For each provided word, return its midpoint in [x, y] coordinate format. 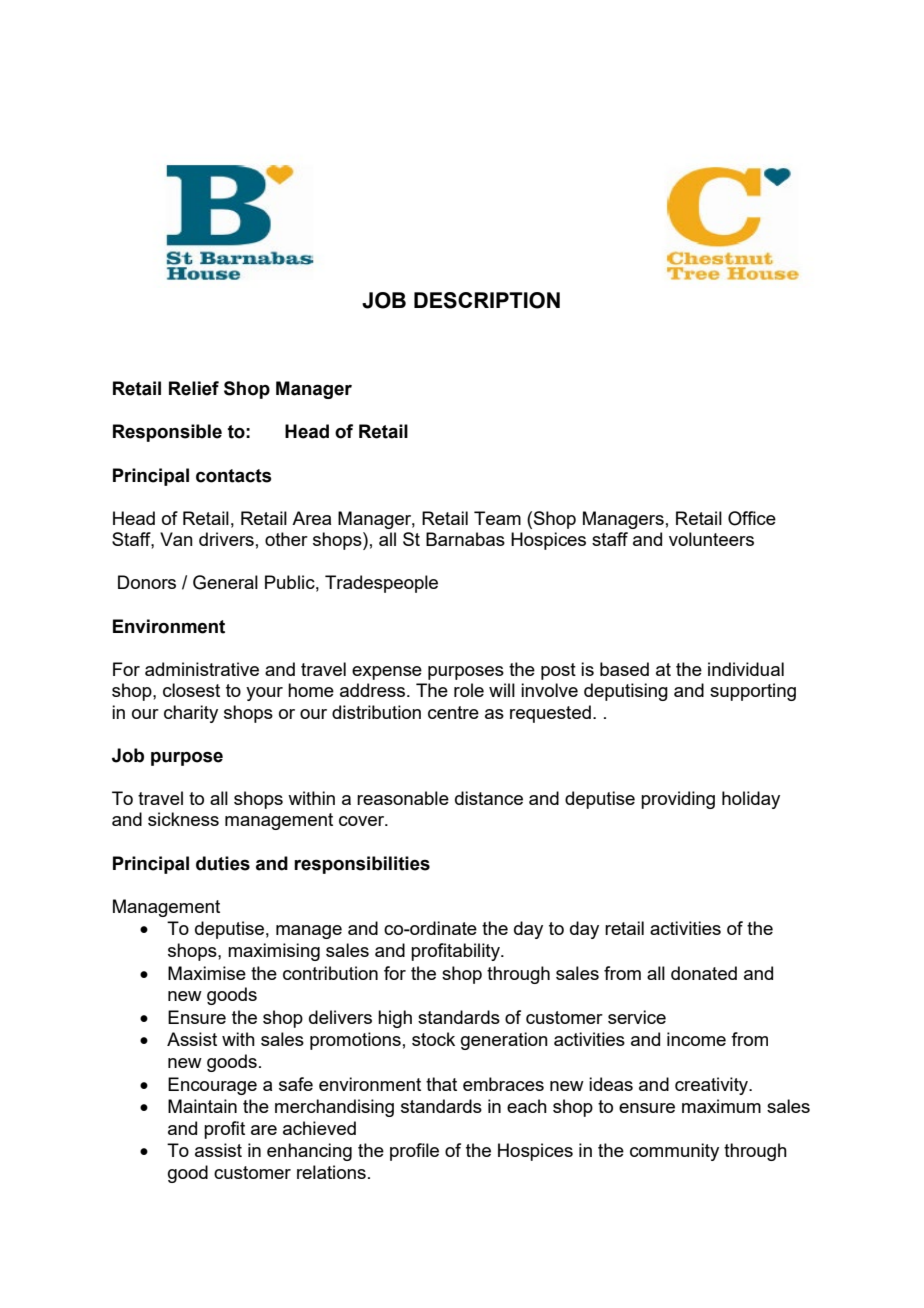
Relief [194, 388]
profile [414, 1152]
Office [752, 518]
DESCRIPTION [487, 300]
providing [678, 800]
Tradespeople [381, 584]
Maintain [202, 1106]
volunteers [711, 539]
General [225, 582]
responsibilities [362, 865]
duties [223, 863]
